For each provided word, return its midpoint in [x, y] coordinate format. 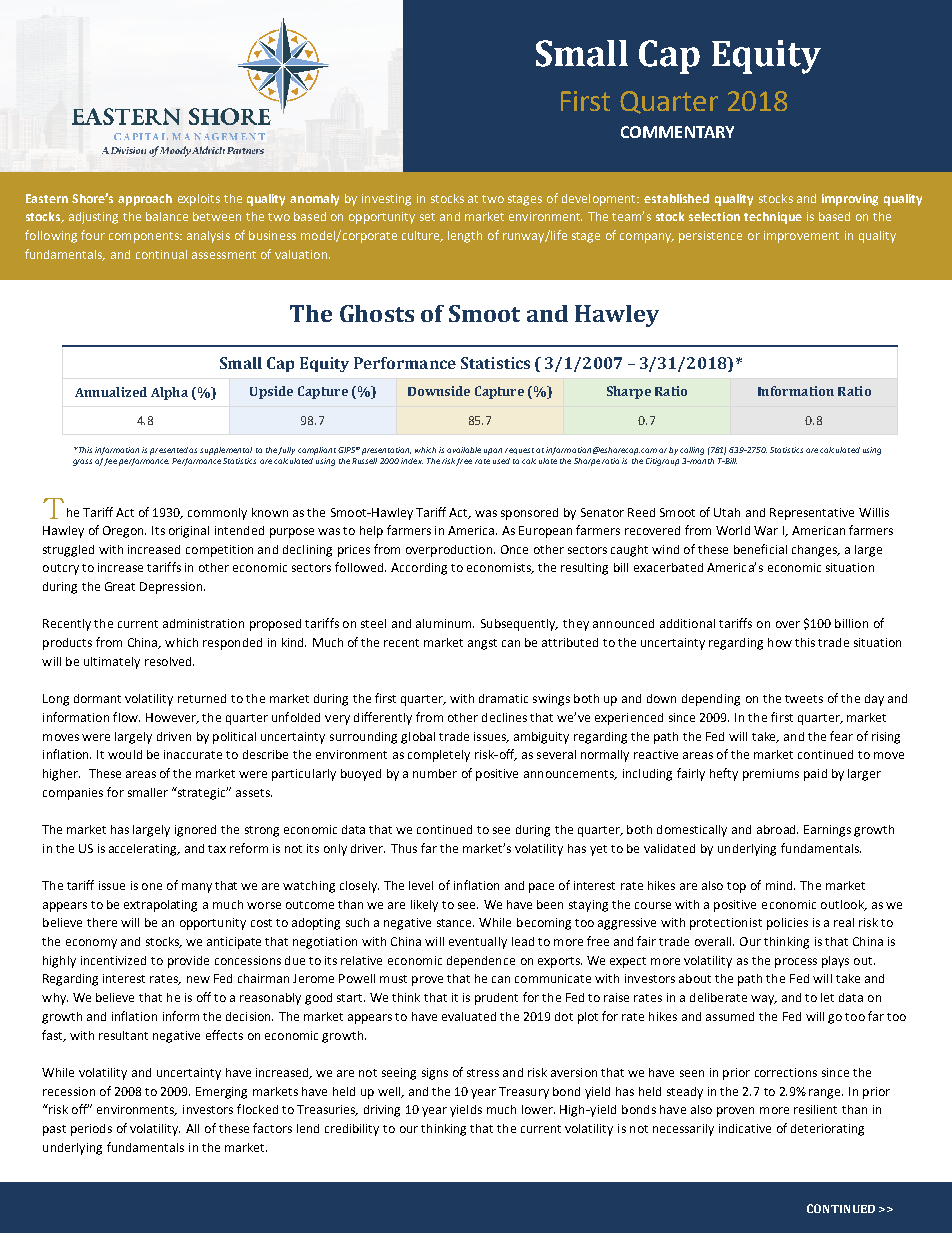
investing [386, 200]
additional [687, 623]
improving [850, 200]
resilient [815, 1109]
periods [91, 1130]
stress [483, 1073]
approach [145, 200]
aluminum [445, 623]
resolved [169, 661]
